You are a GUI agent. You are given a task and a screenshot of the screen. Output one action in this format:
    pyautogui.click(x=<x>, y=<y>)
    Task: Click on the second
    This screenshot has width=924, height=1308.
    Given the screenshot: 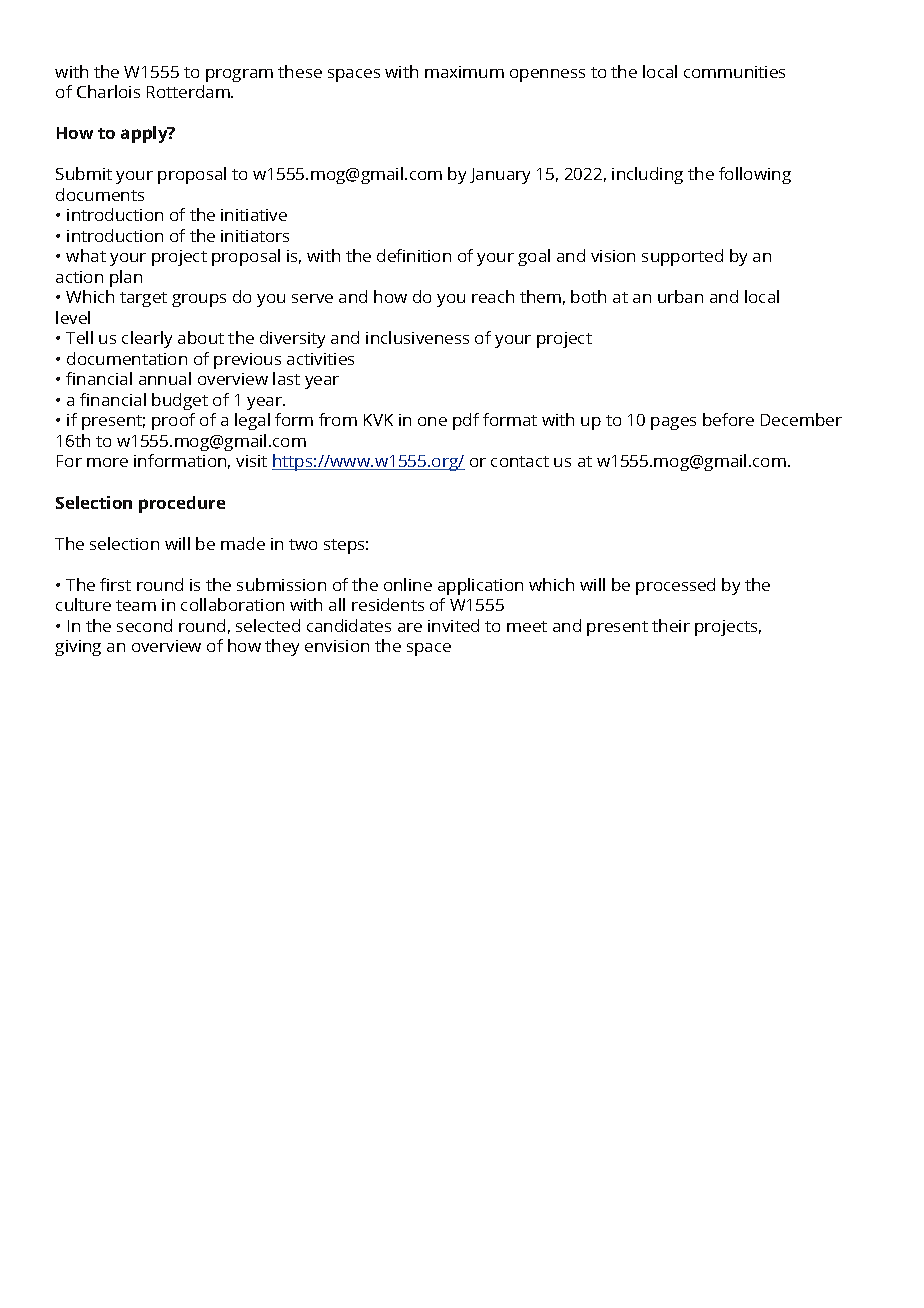 What is the action you would take?
    pyautogui.click(x=144, y=625)
